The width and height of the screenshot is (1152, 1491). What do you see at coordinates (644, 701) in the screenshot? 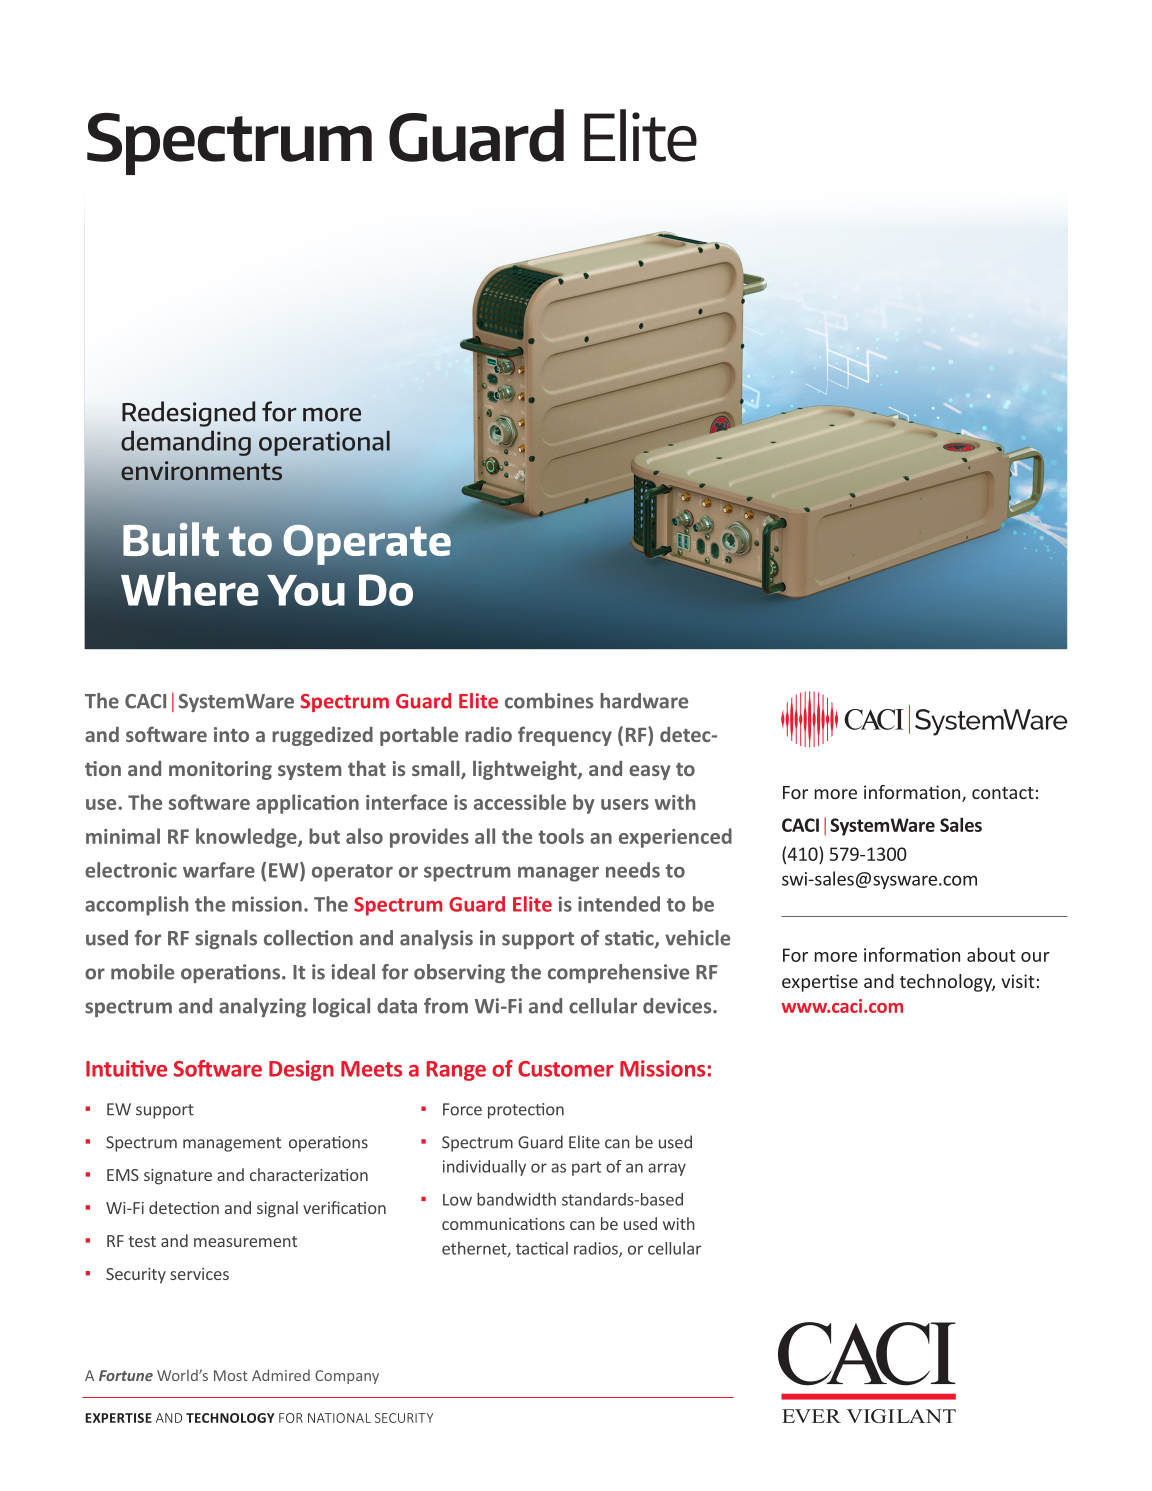
I see `hardware` at bounding box center [644, 701].
